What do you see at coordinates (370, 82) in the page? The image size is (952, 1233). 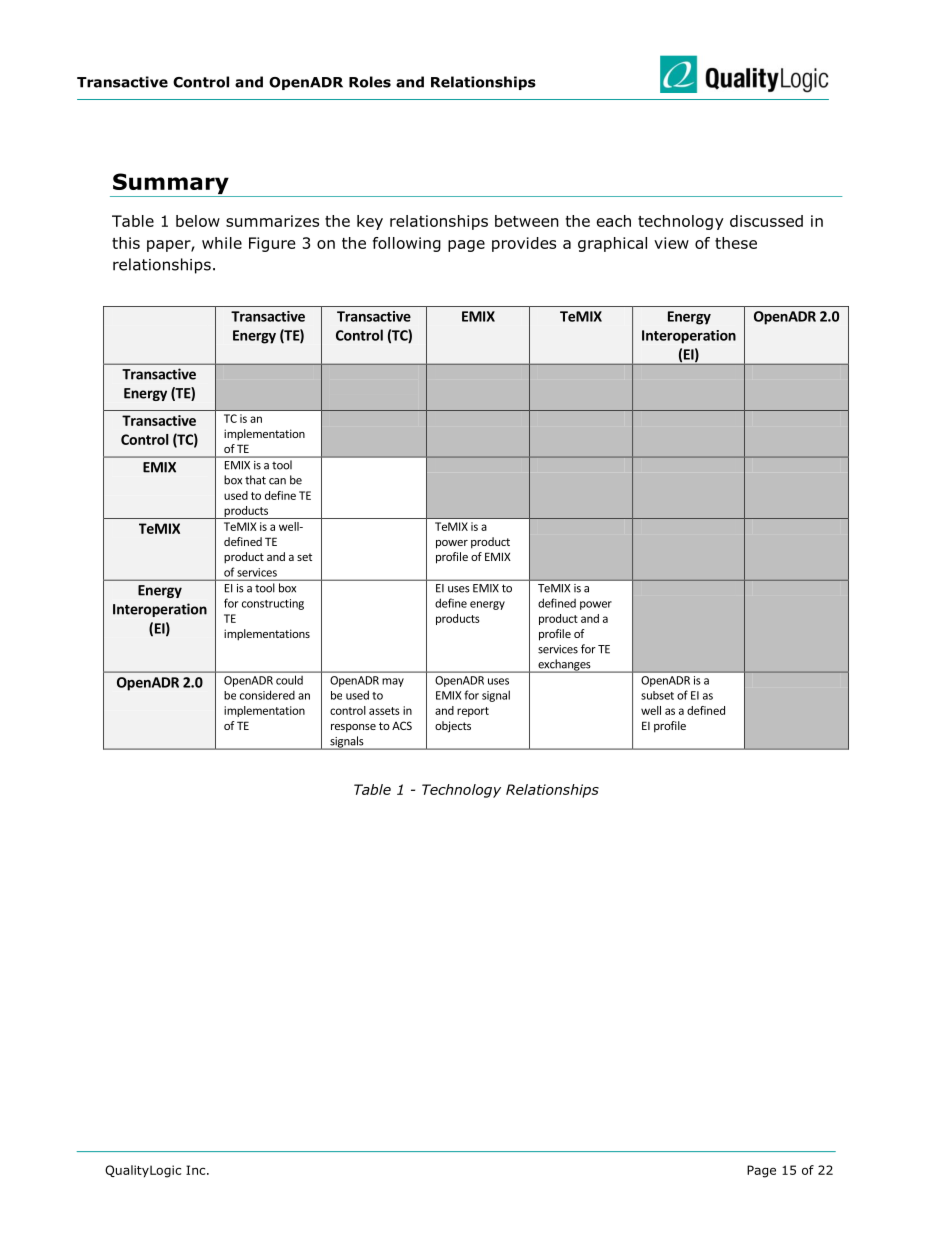 I see `Roles` at bounding box center [370, 82].
